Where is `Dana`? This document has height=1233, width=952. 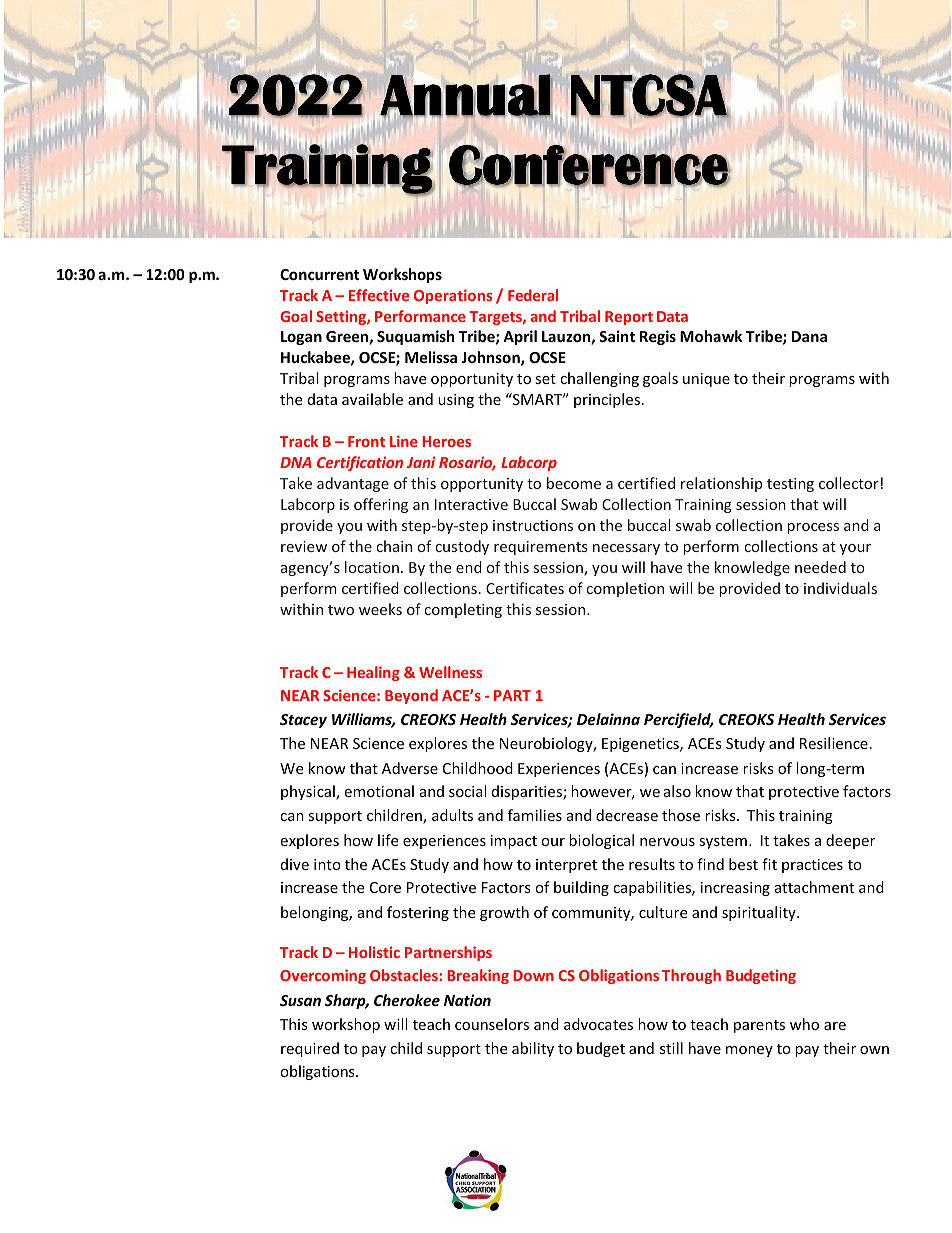
Dana is located at coordinates (809, 336).
